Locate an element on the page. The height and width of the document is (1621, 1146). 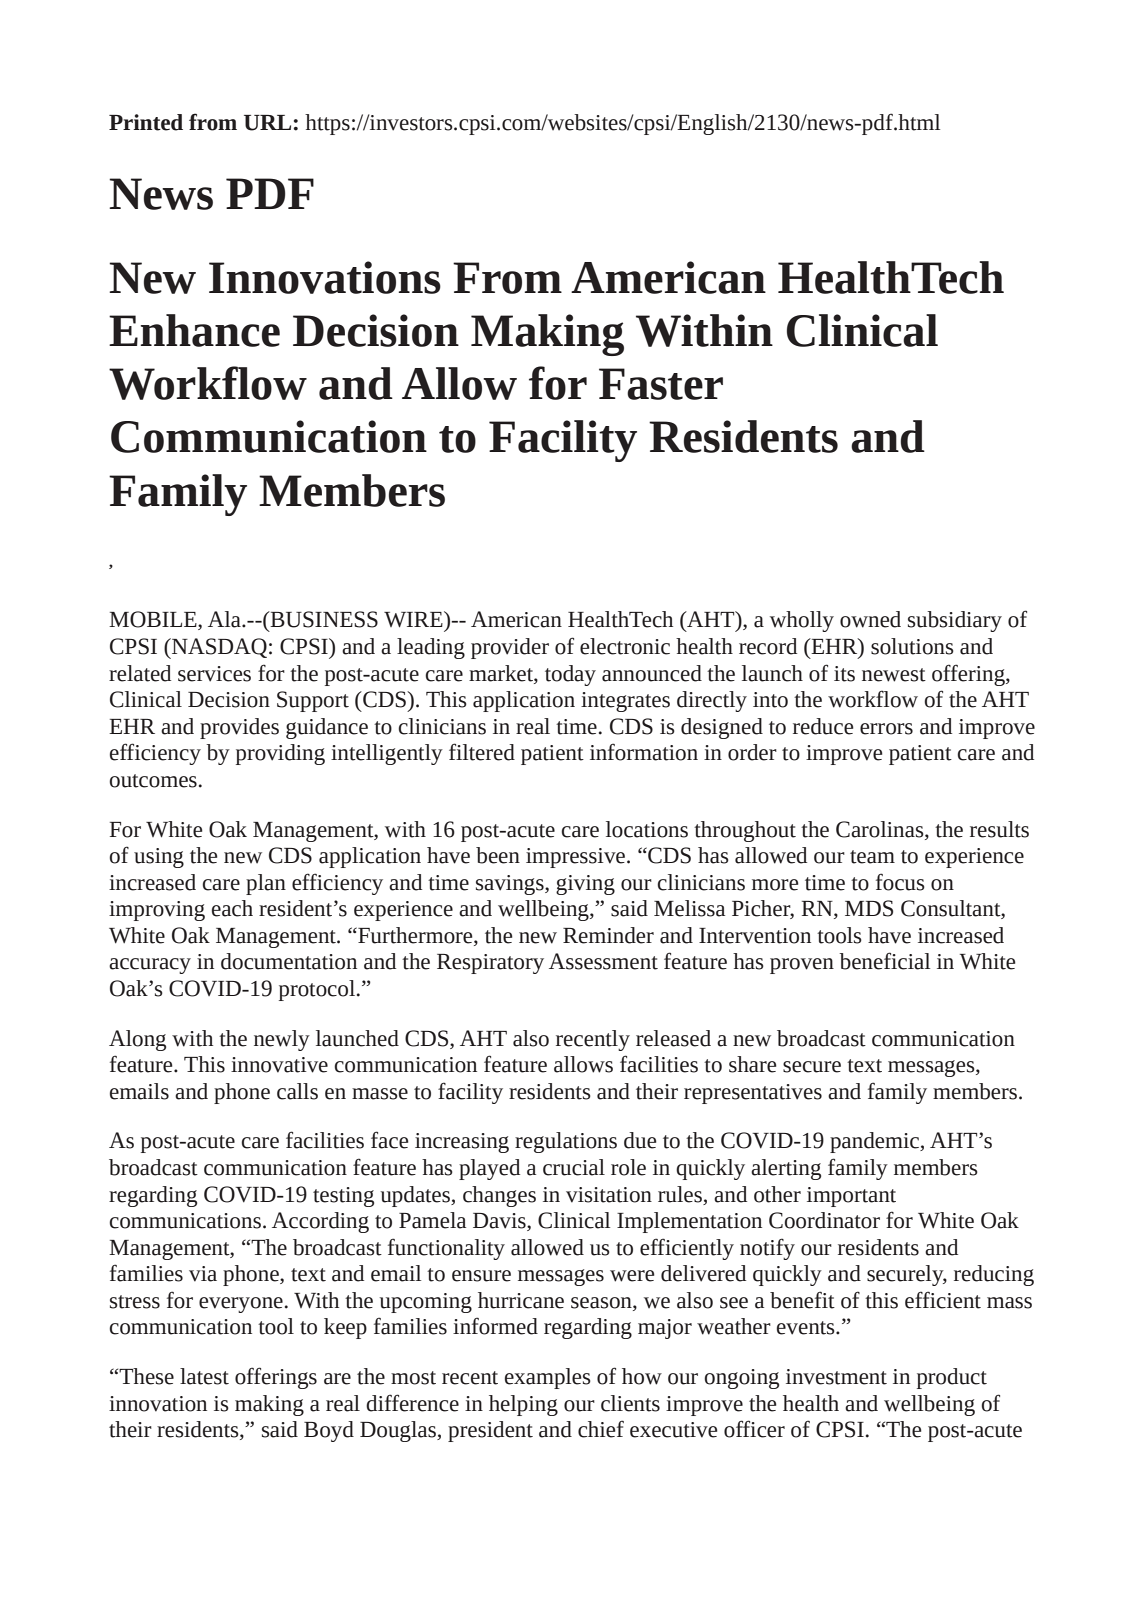
information is located at coordinates (644, 752).
